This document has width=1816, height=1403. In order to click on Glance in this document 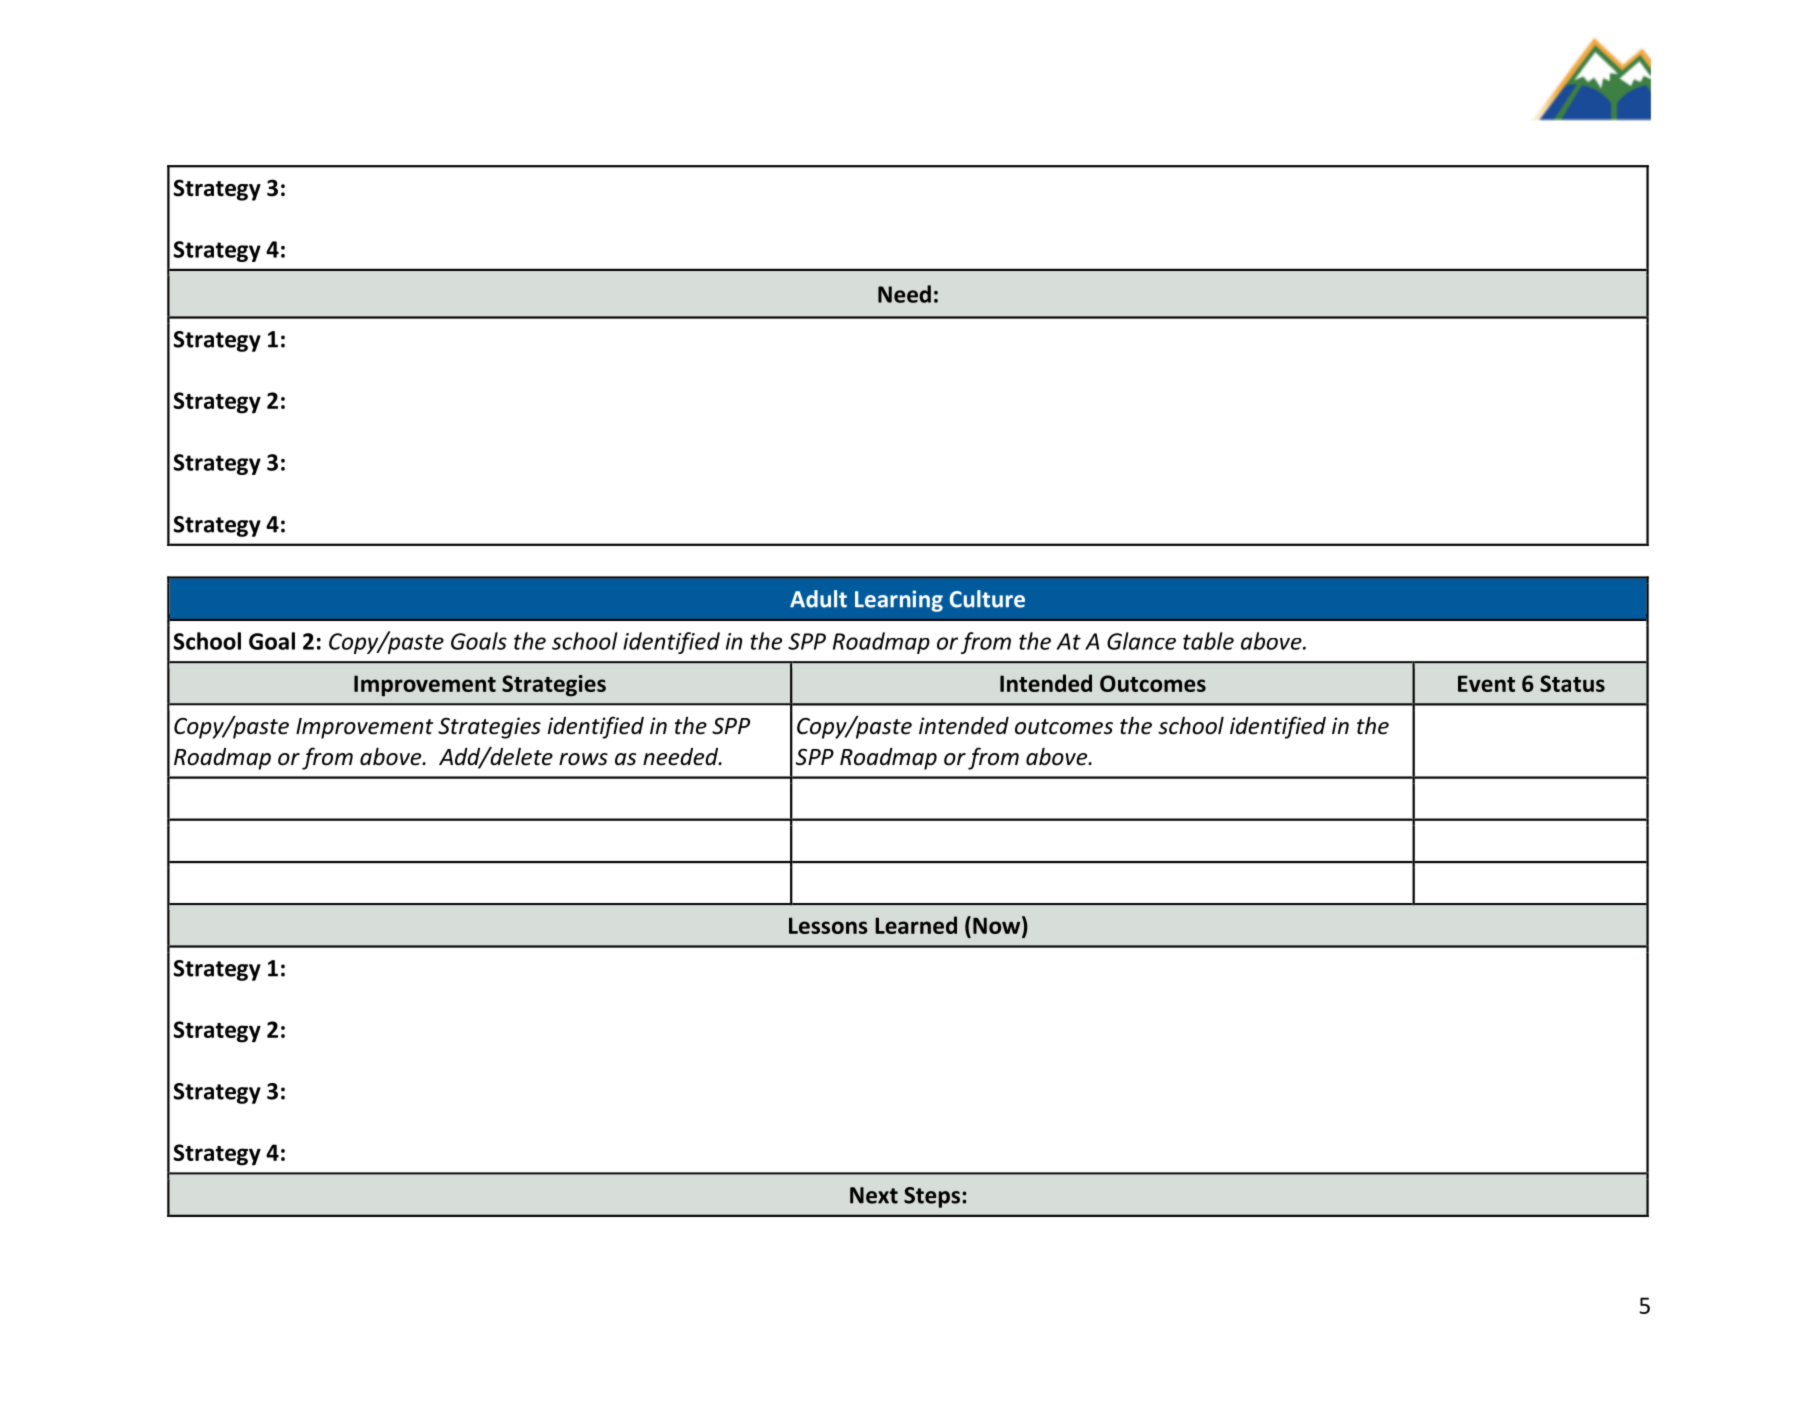, I will do `click(1141, 641)`.
